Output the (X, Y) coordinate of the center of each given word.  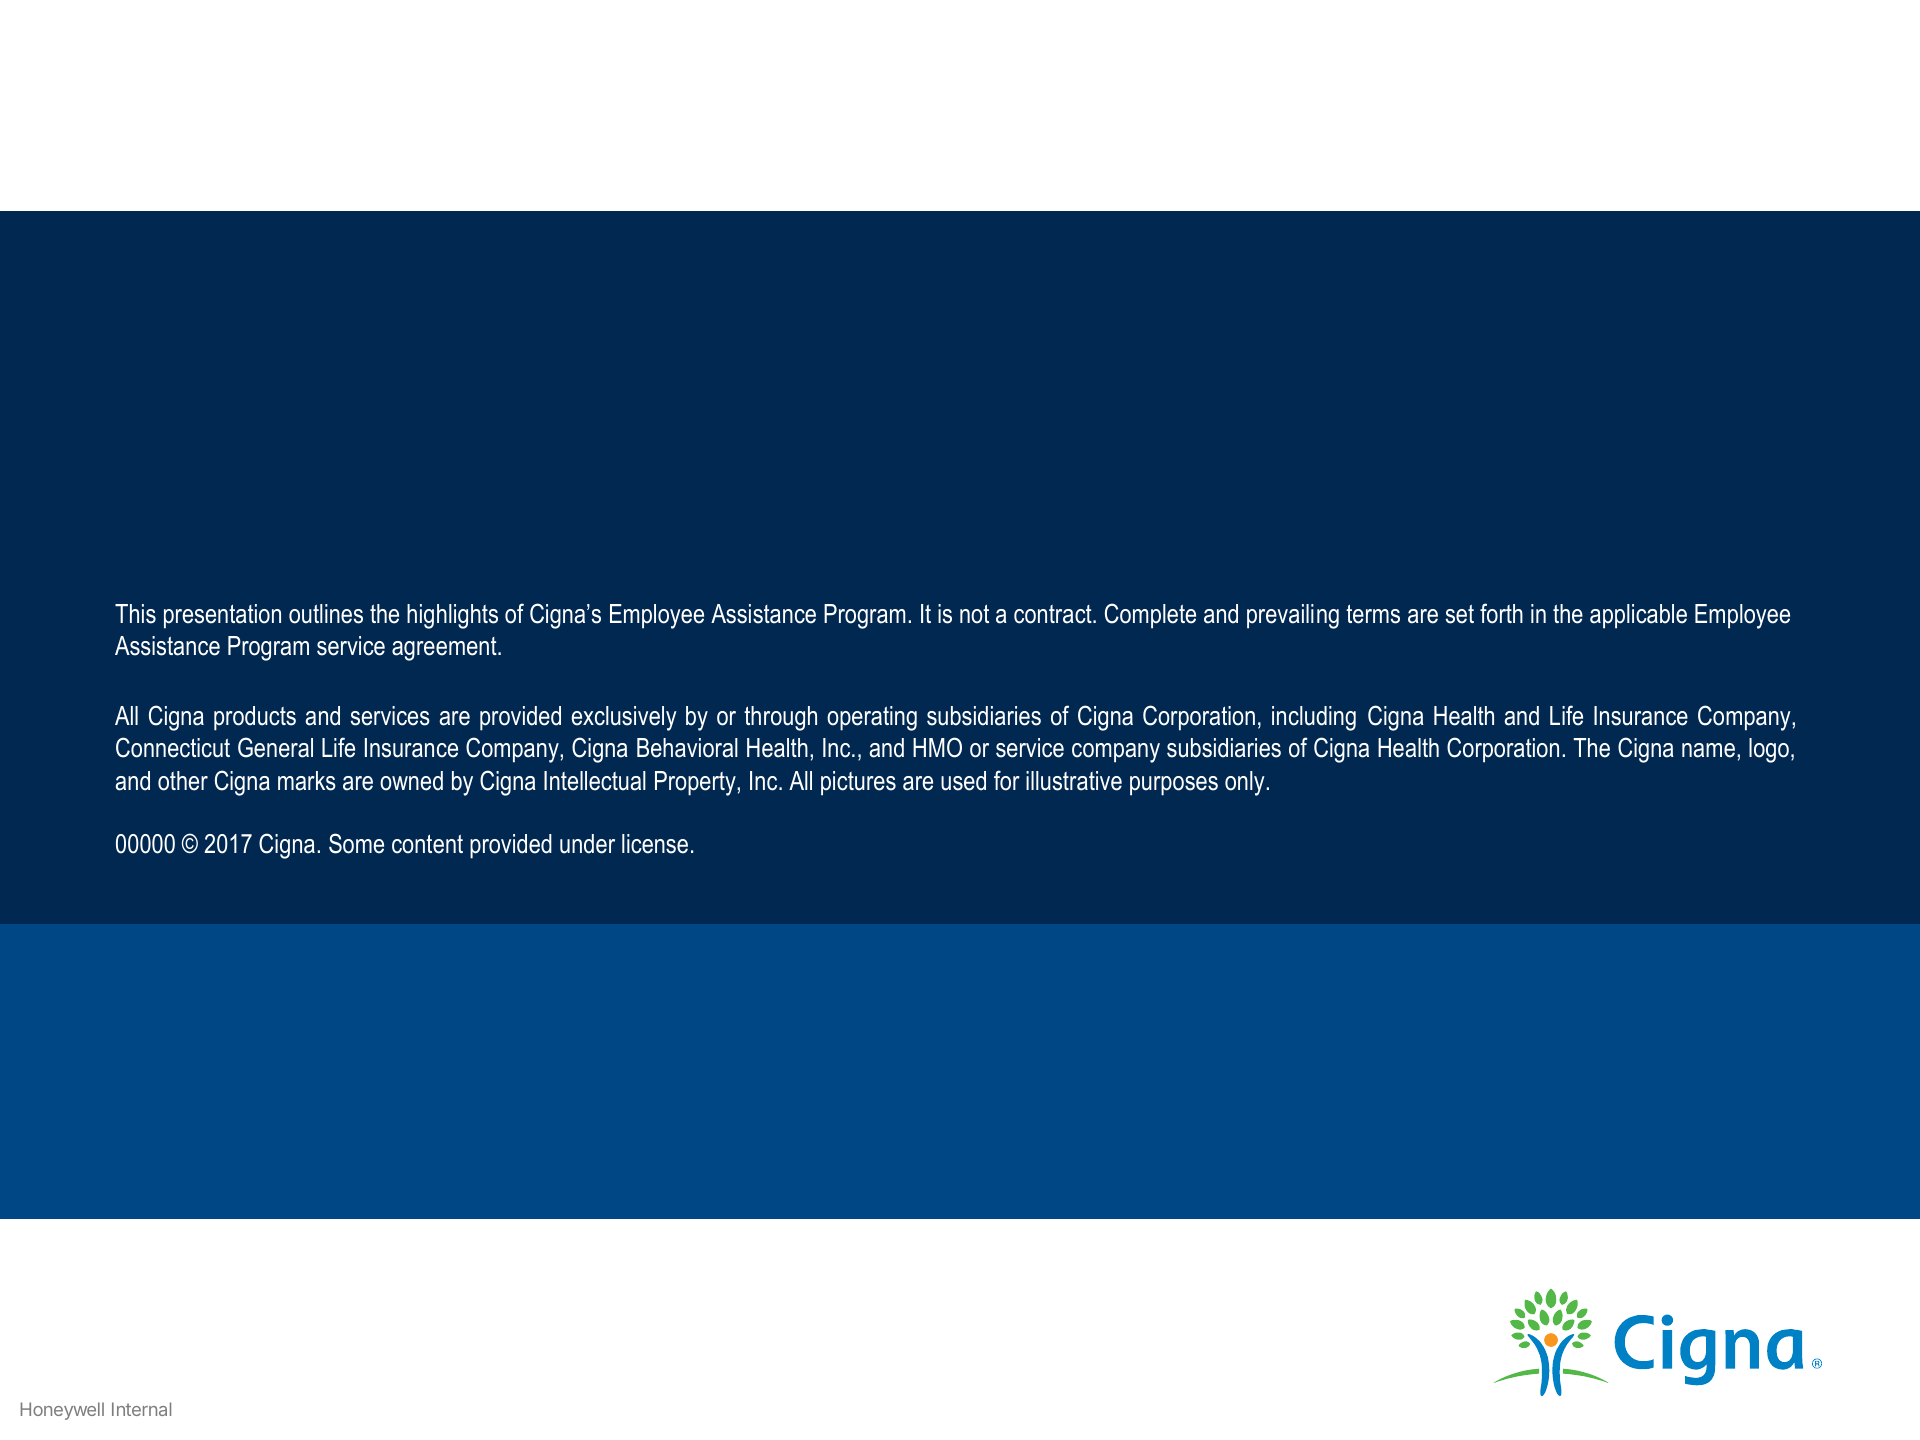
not (974, 614)
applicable (1638, 616)
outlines (326, 614)
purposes (1174, 786)
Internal (141, 1409)
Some (356, 843)
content (427, 844)
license (655, 844)
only (1246, 783)
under (587, 844)
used (963, 781)
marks (307, 781)
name (1708, 750)
